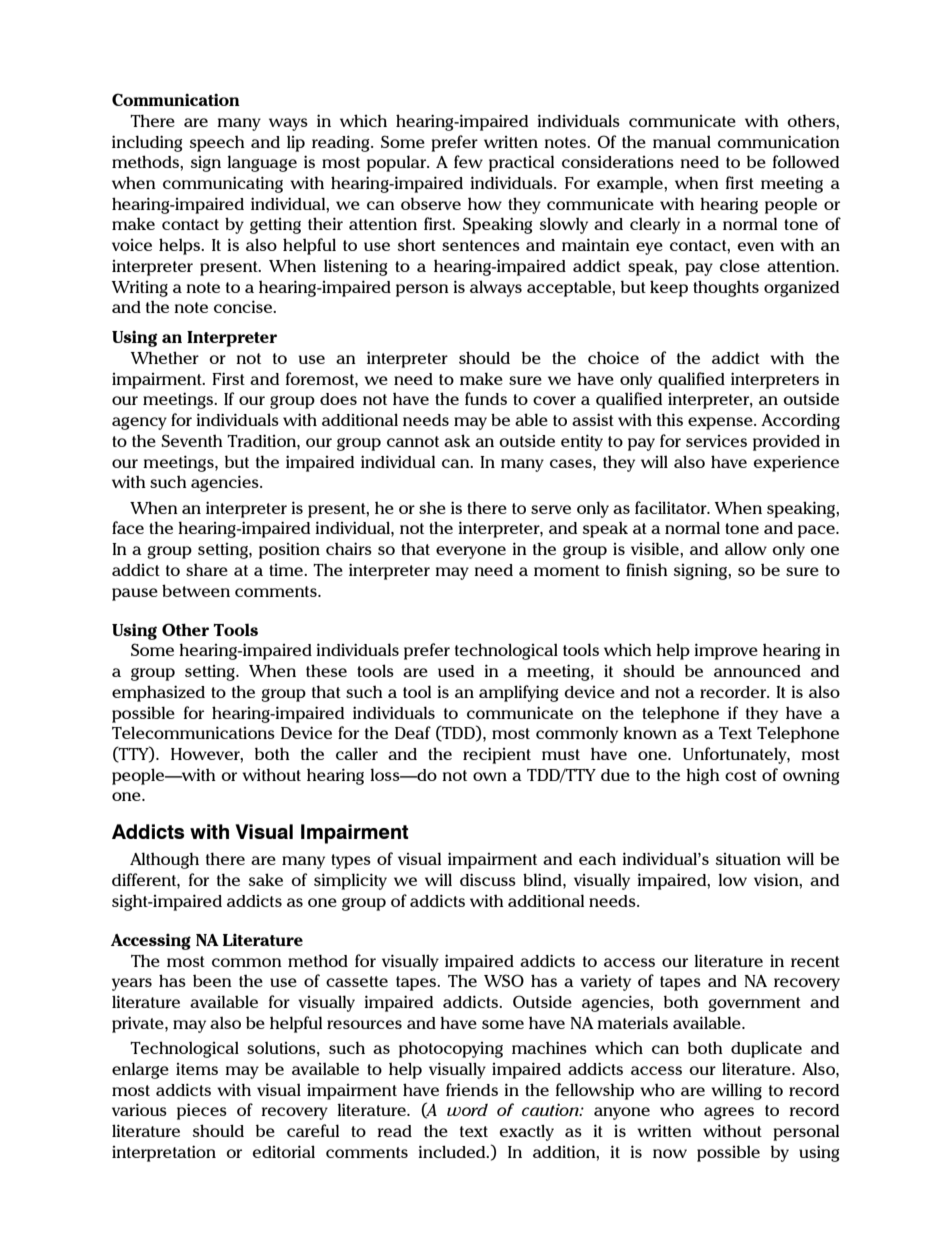 Image resolution: width=952 pixels, height=1233 pixels. Describe the element at coordinates (468, 161) in the document. I see `few` at that location.
